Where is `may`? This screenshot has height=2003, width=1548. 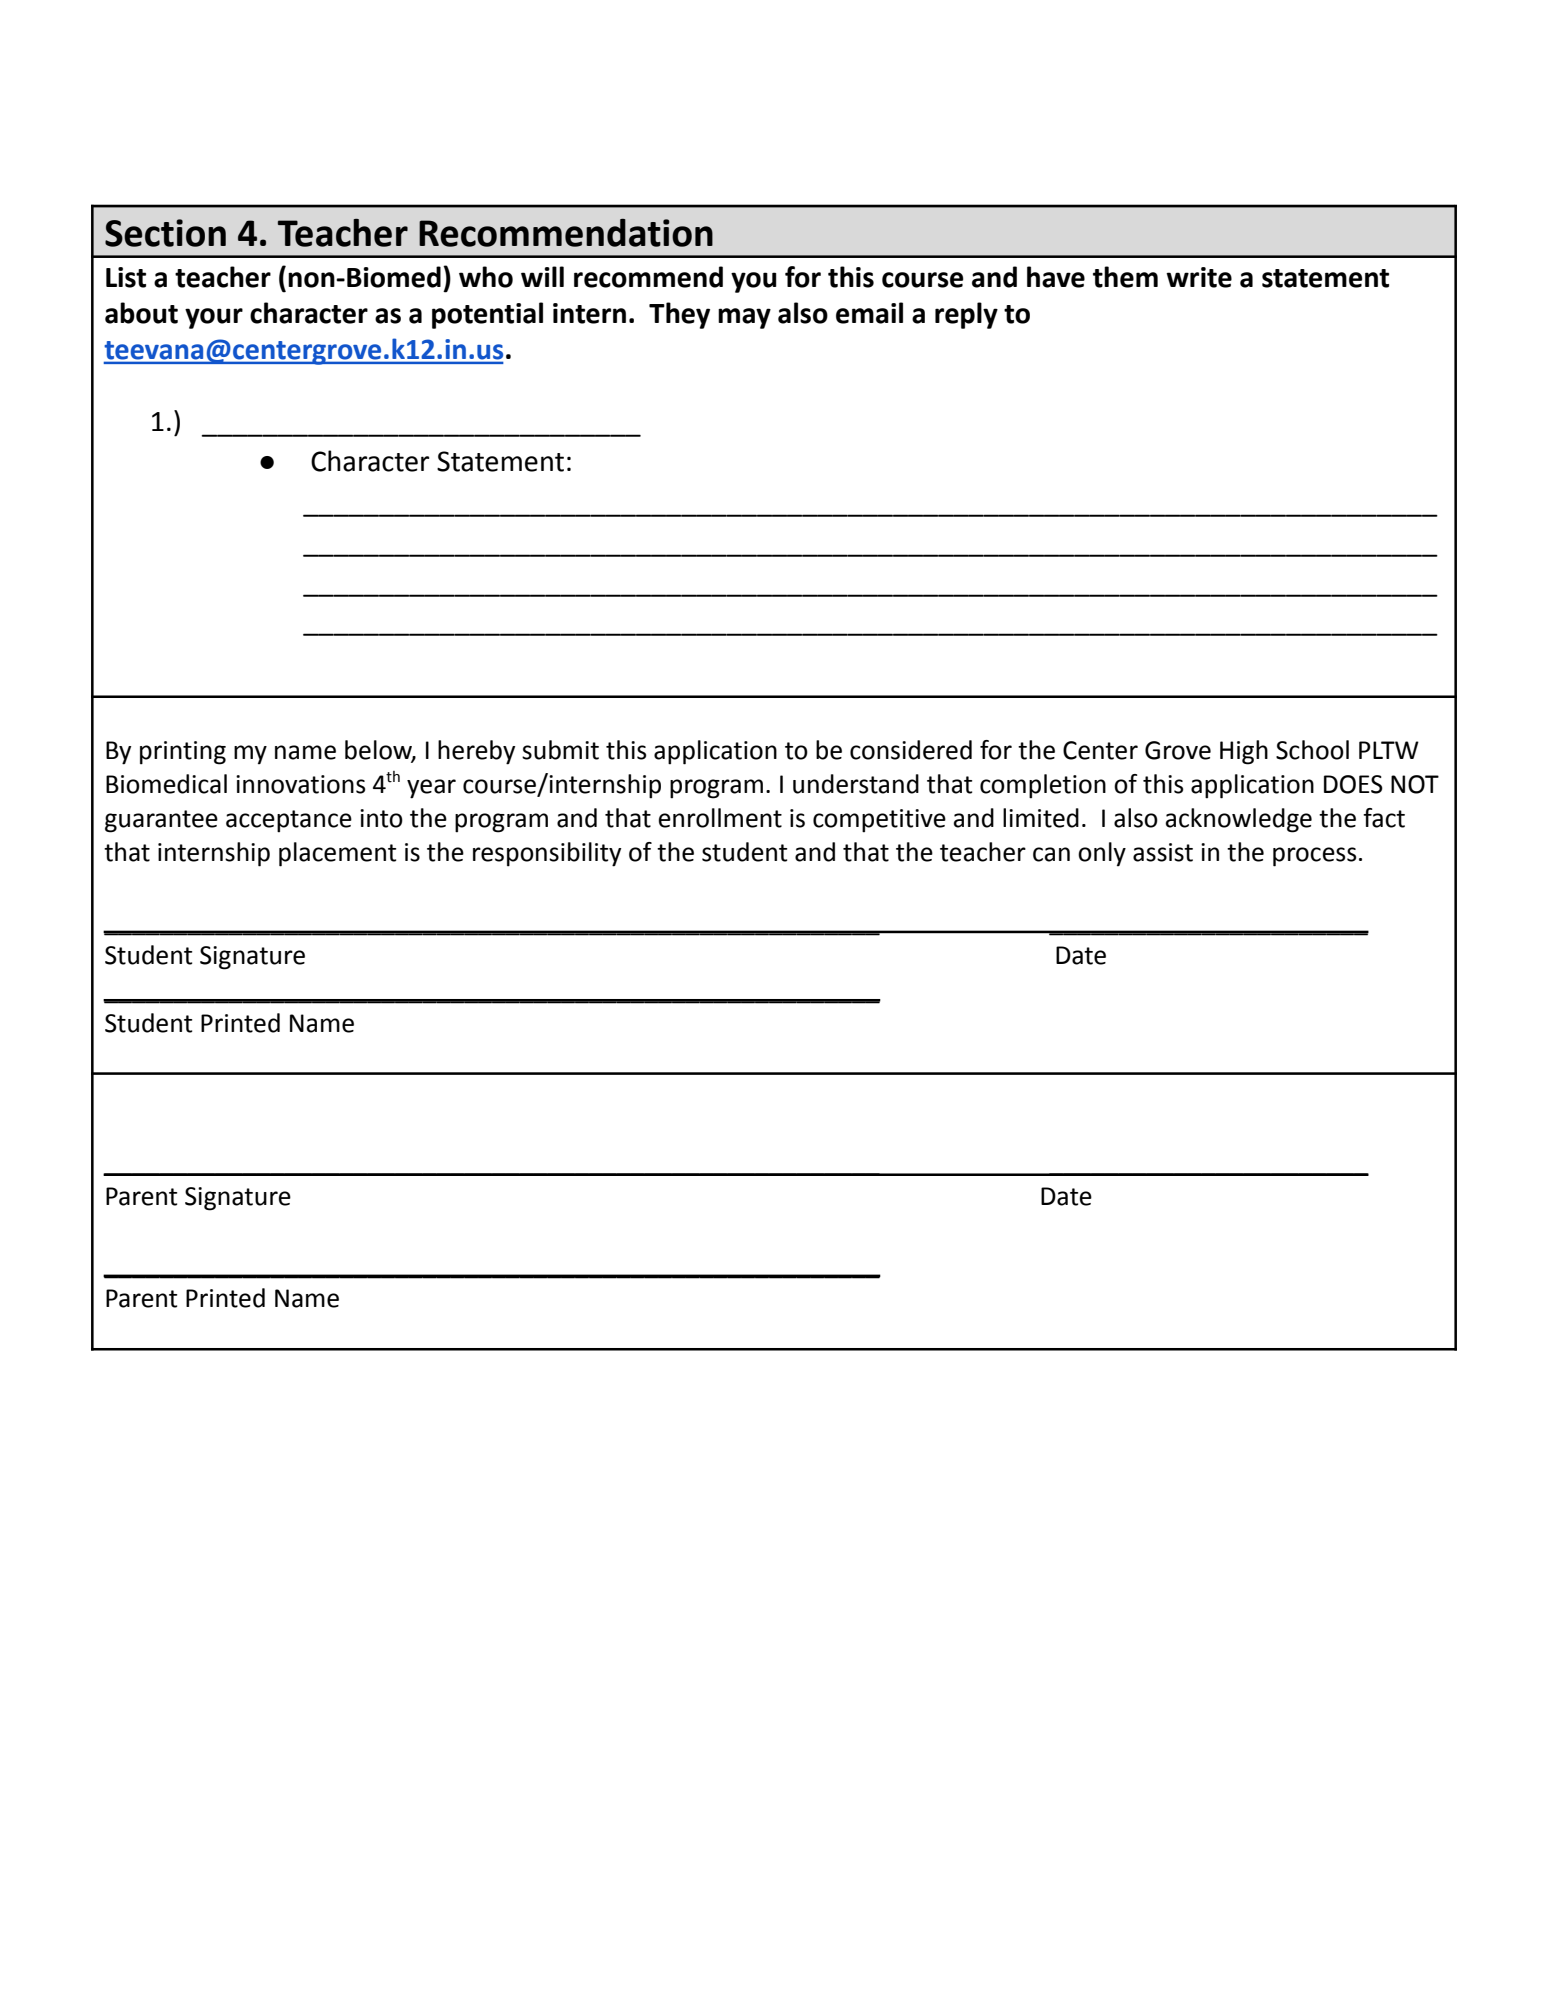 may is located at coordinates (744, 318).
